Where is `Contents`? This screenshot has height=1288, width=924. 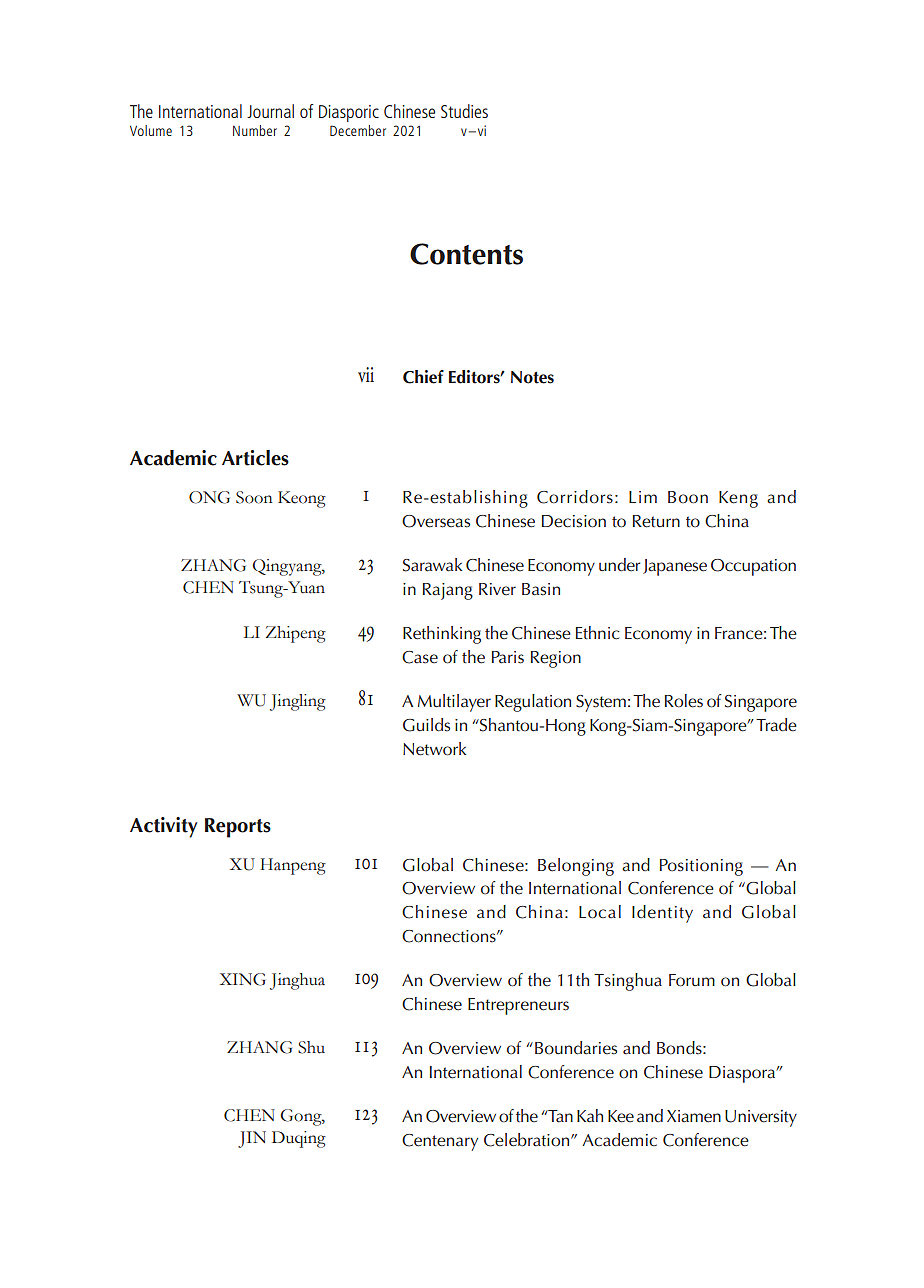
Contents is located at coordinates (466, 254).
